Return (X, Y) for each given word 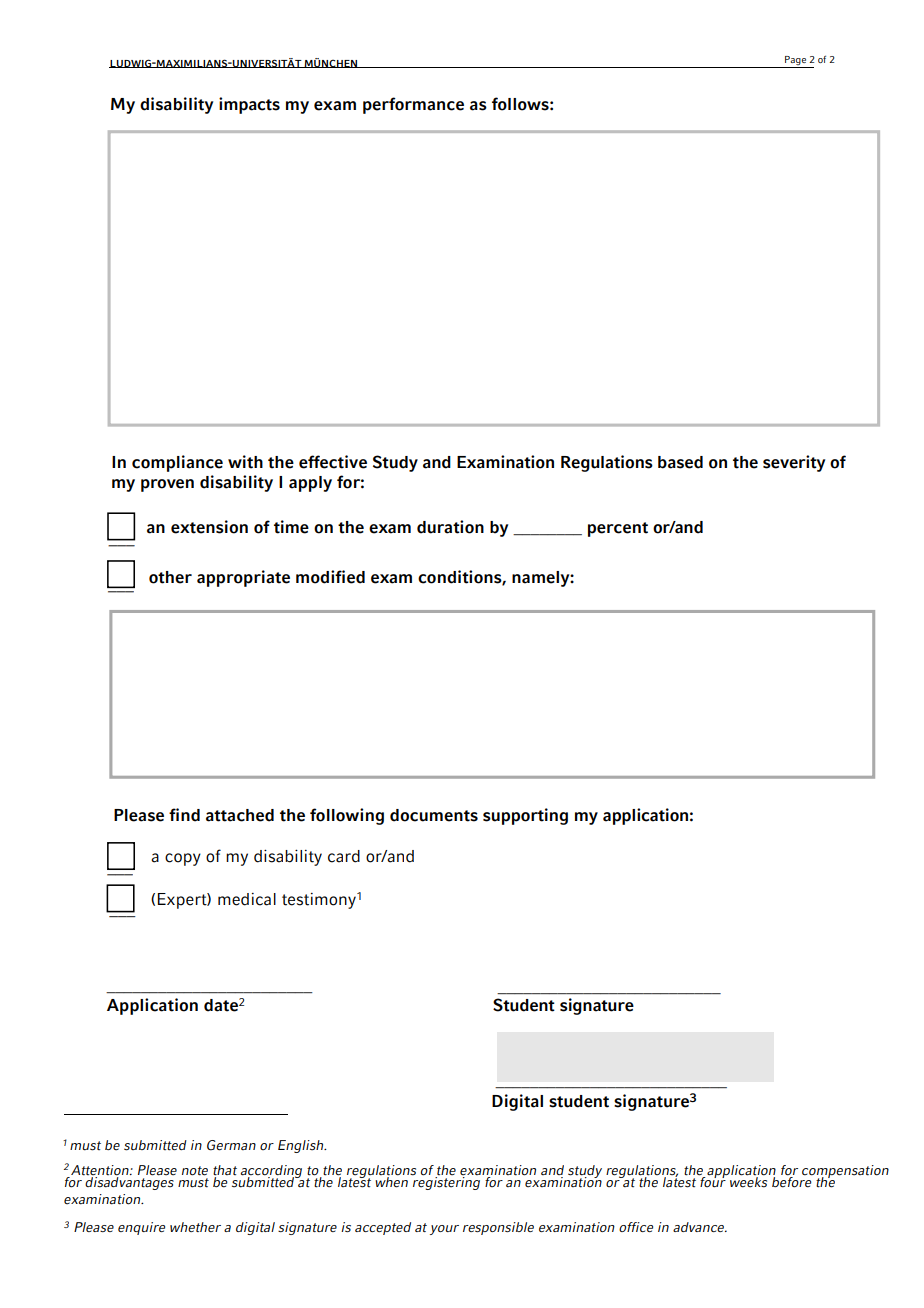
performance (413, 105)
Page (795, 62)
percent (618, 529)
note (195, 1171)
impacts (249, 105)
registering (447, 1182)
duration (450, 527)
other (170, 577)
